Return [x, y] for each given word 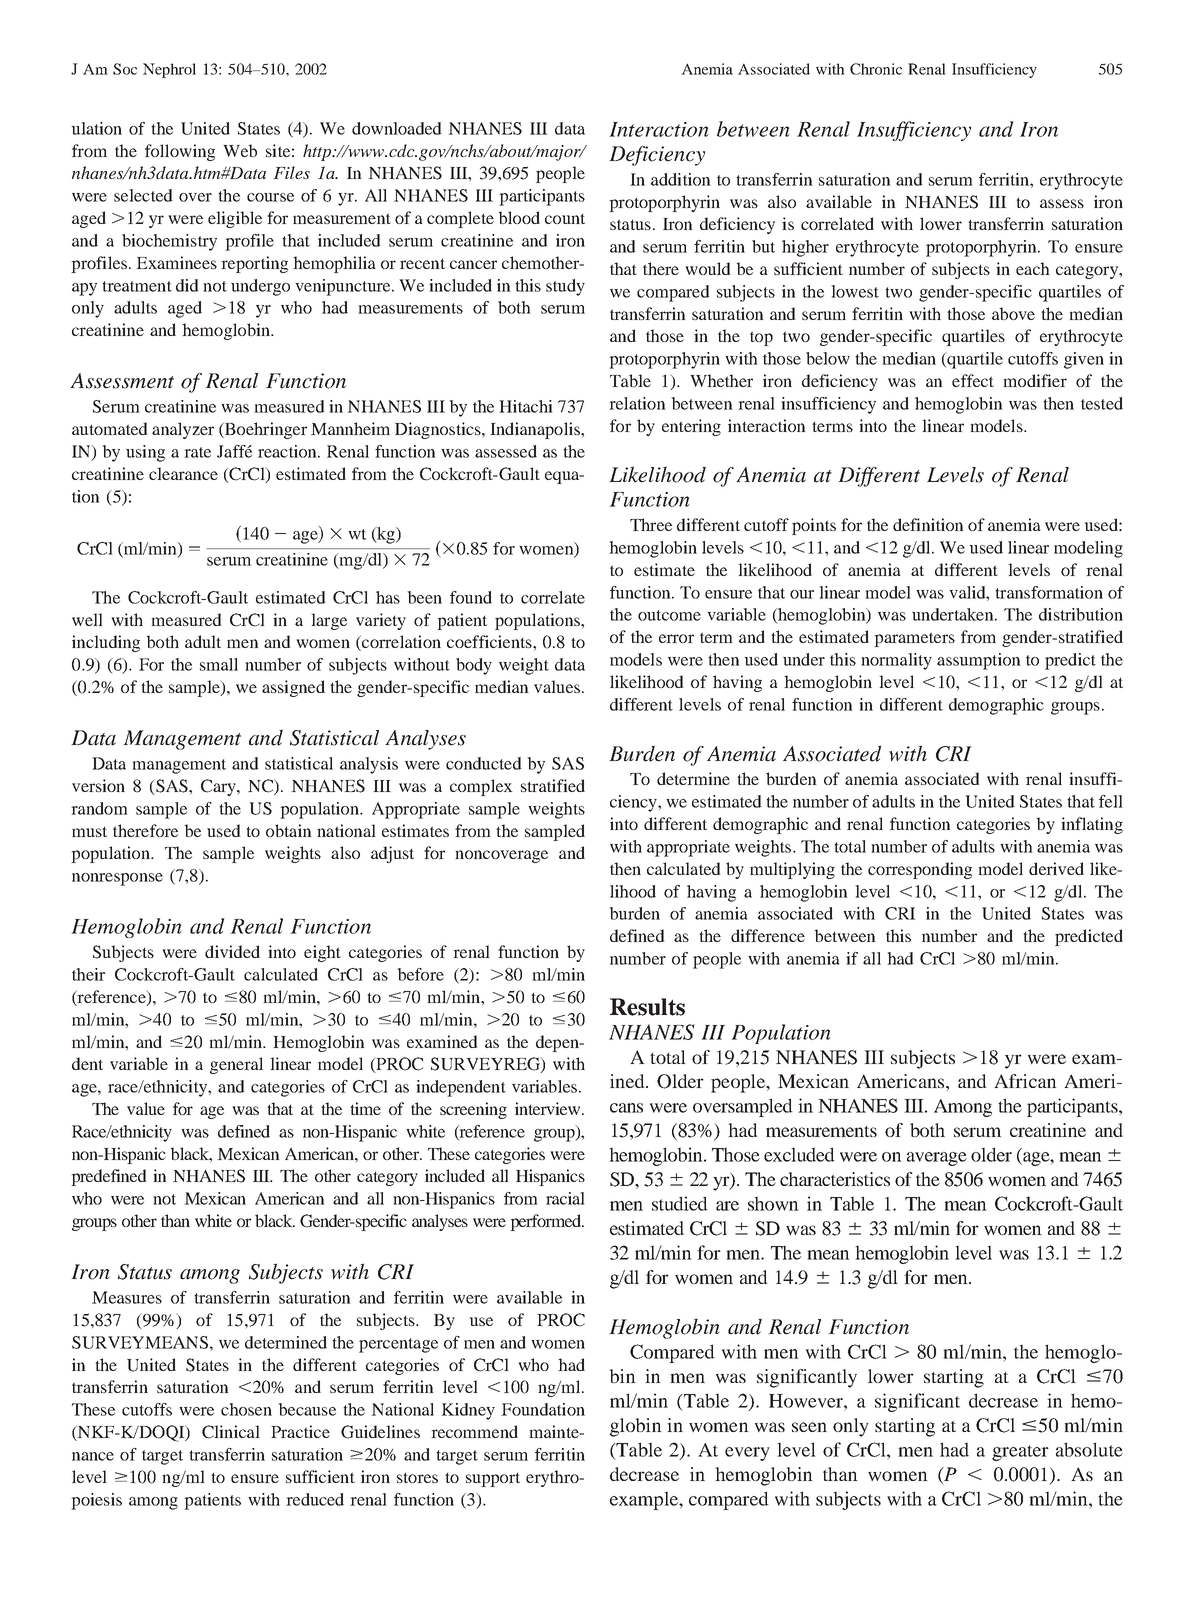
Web [240, 150]
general [236, 1065]
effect [973, 380]
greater [1020, 1453]
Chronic [876, 69]
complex [481, 787]
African [1025, 1081]
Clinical [231, 1432]
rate [197, 452]
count [565, 218]
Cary [219, 787]
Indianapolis [536, 430]
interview [549, 1108]
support [493, 1479]
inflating [1092, 825]
